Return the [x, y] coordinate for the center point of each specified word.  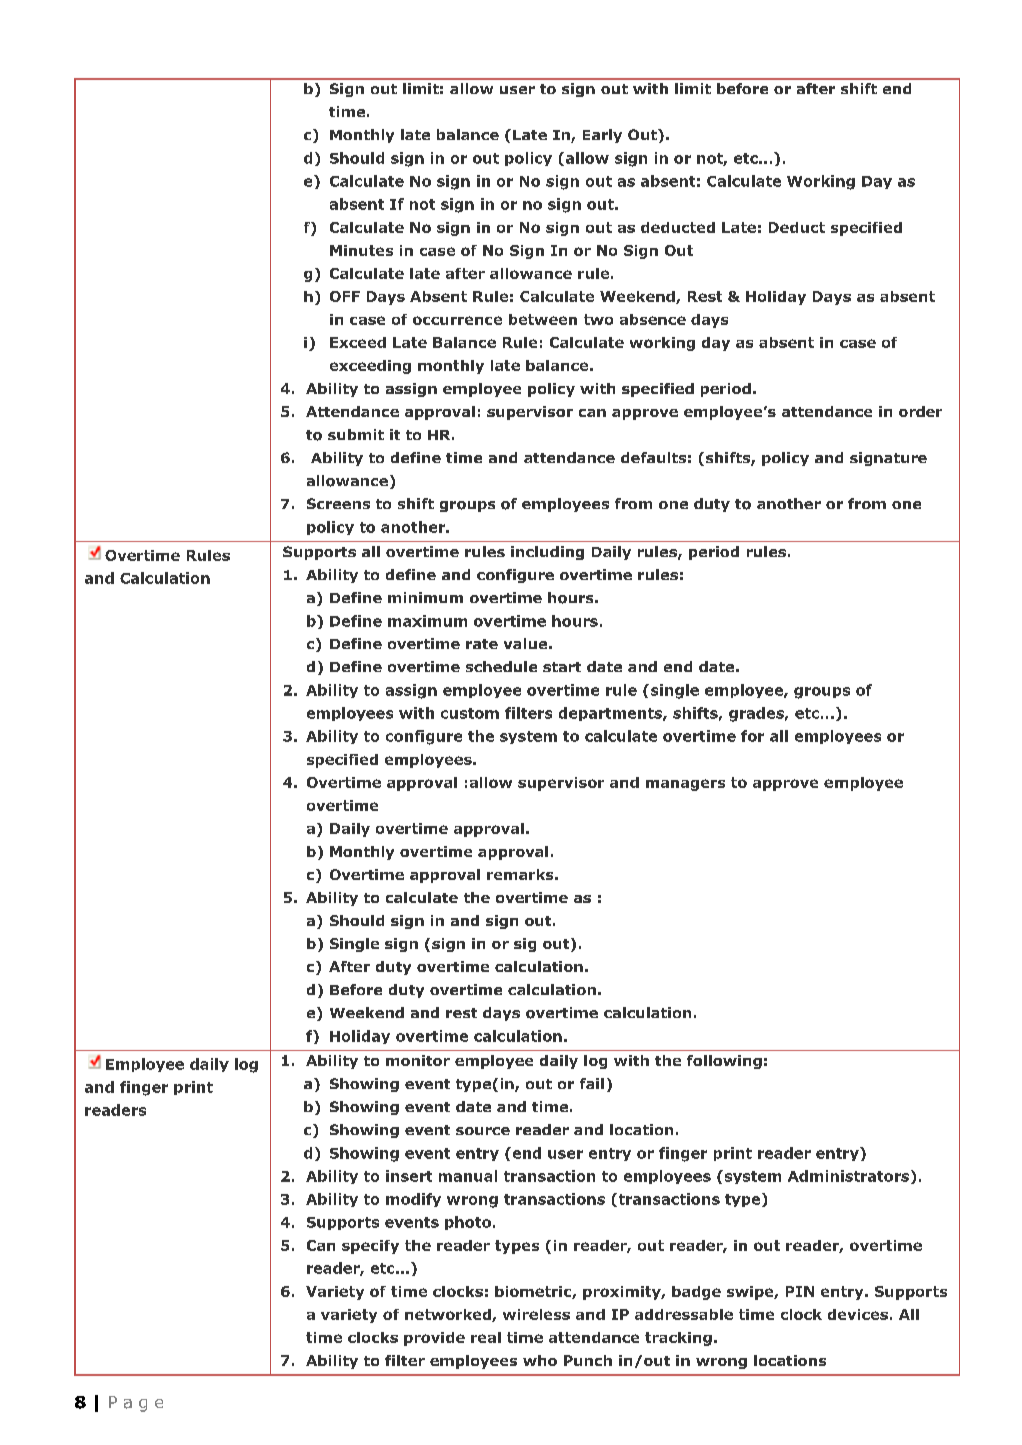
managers [685, 785]
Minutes [361, 250]
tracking [678, 1339]
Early [602, 136]
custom [470, 713]
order [920, 411]
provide [434, 1339]
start [562, 667]
